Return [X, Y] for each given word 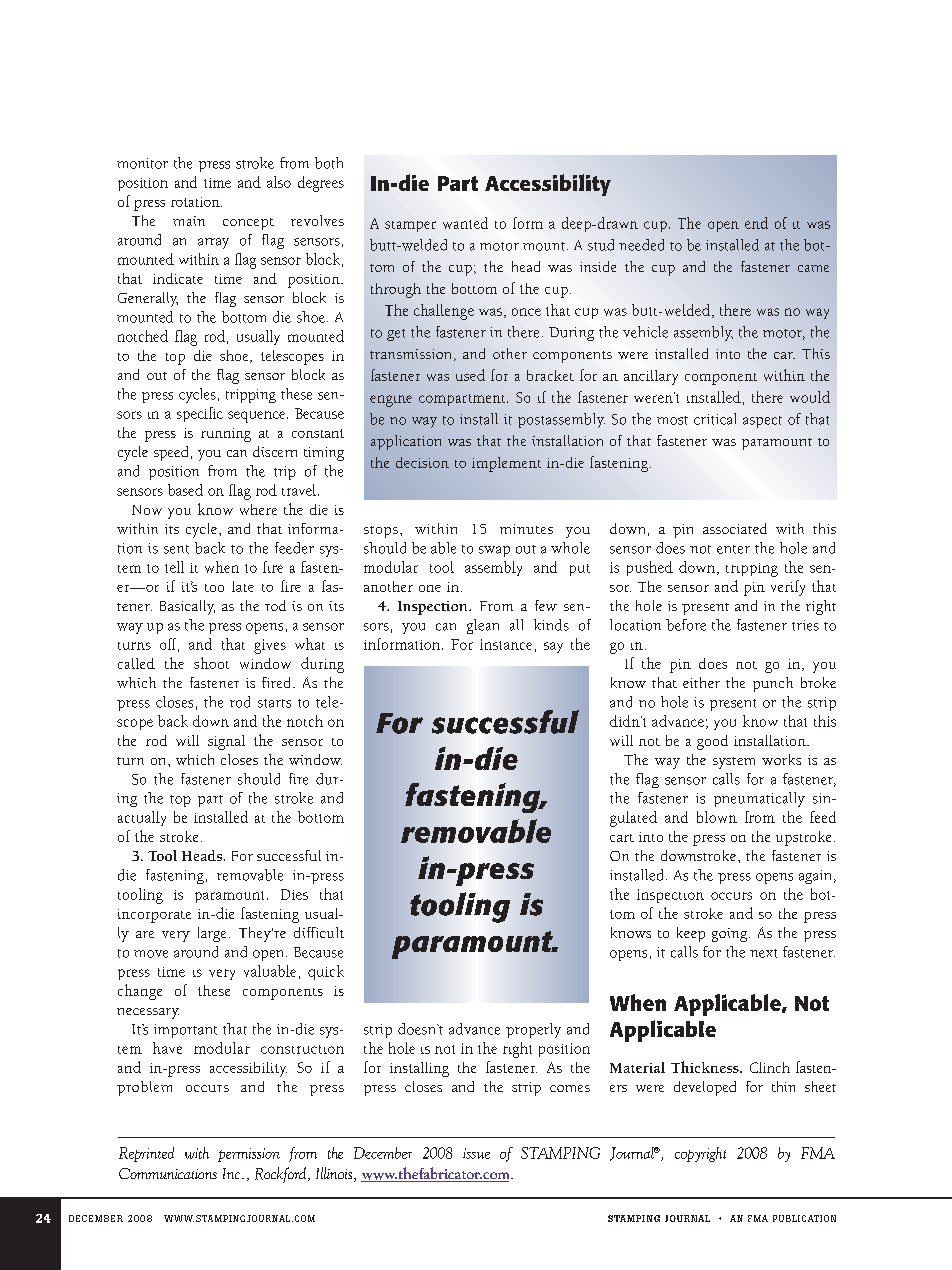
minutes [526, 529]
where [258, 509]
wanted [465, 223]
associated [735, 528]
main [189, 221]
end [756, 223]
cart [622, 838]
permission [249, 1155]
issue [476, 1153]
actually [142, 818]
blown [717, 817]
